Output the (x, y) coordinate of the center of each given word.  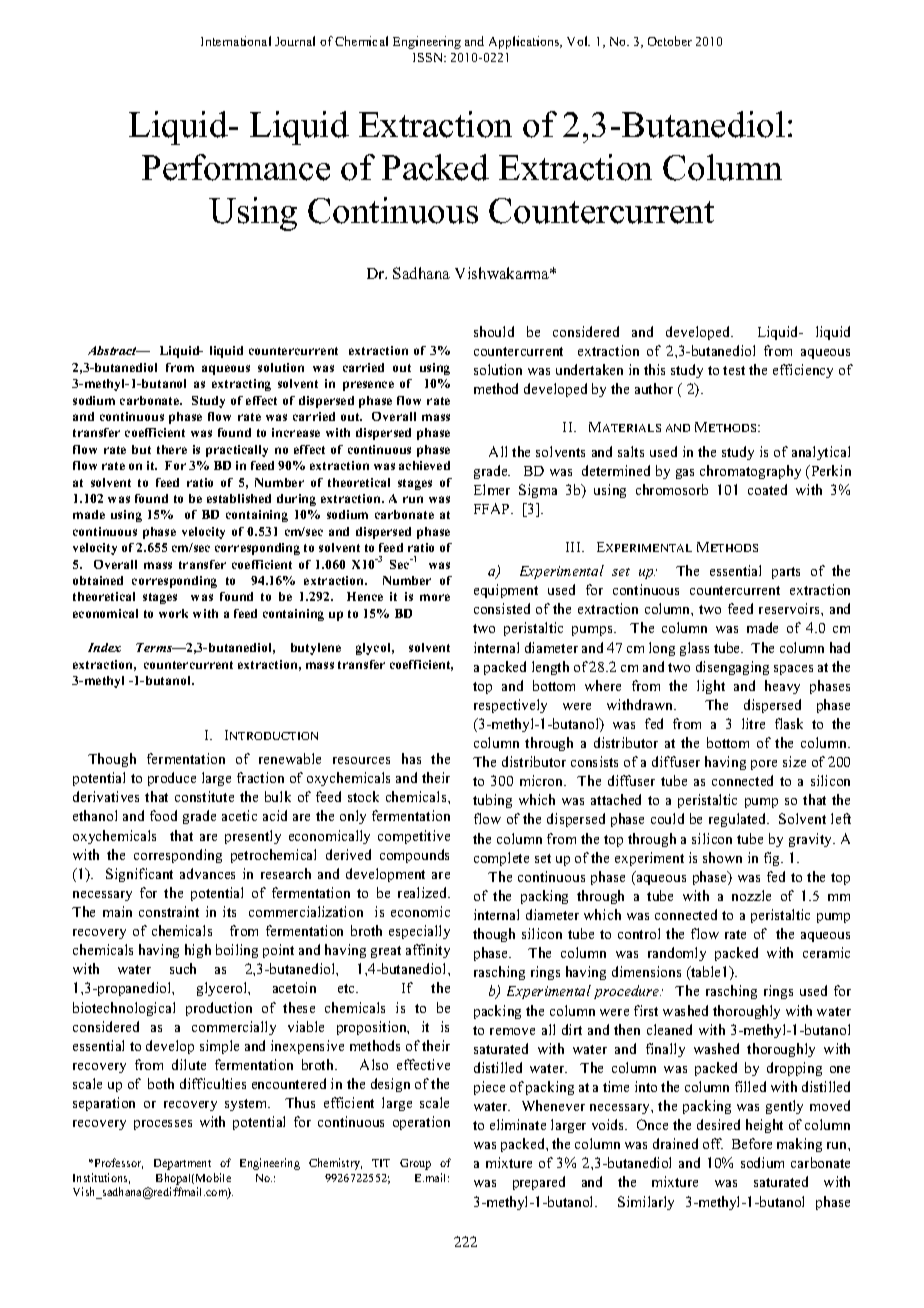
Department (182, 1164)
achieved (424, 465)
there (172, 449)
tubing (492, 801)
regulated (739, 820)
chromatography (750, 472)
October (670, 41)
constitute (204, 796)
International (236, 41)
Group (415, 1164)
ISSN (429, 57)
